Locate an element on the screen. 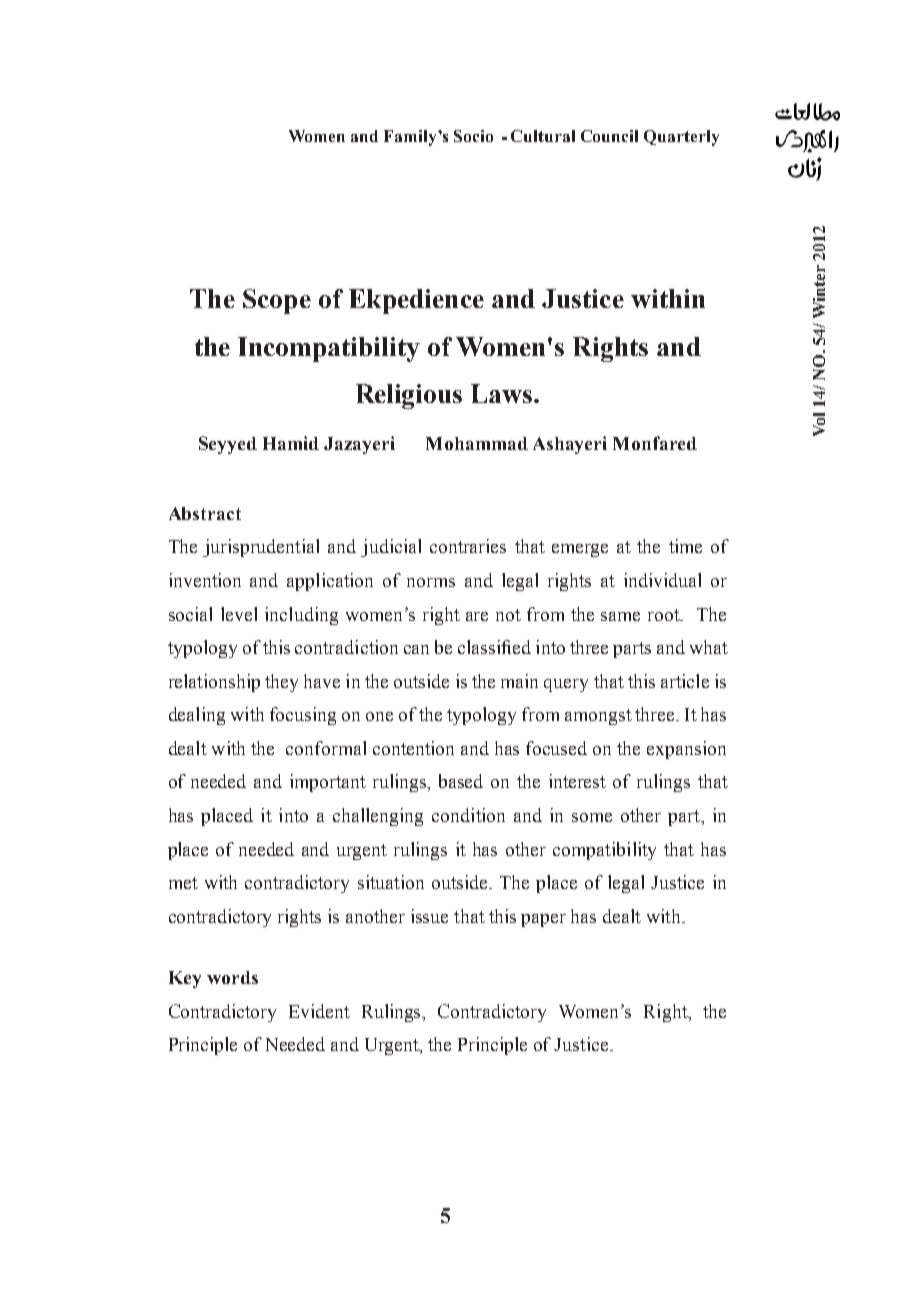  Hamid is located at coordinates (291, 443).
